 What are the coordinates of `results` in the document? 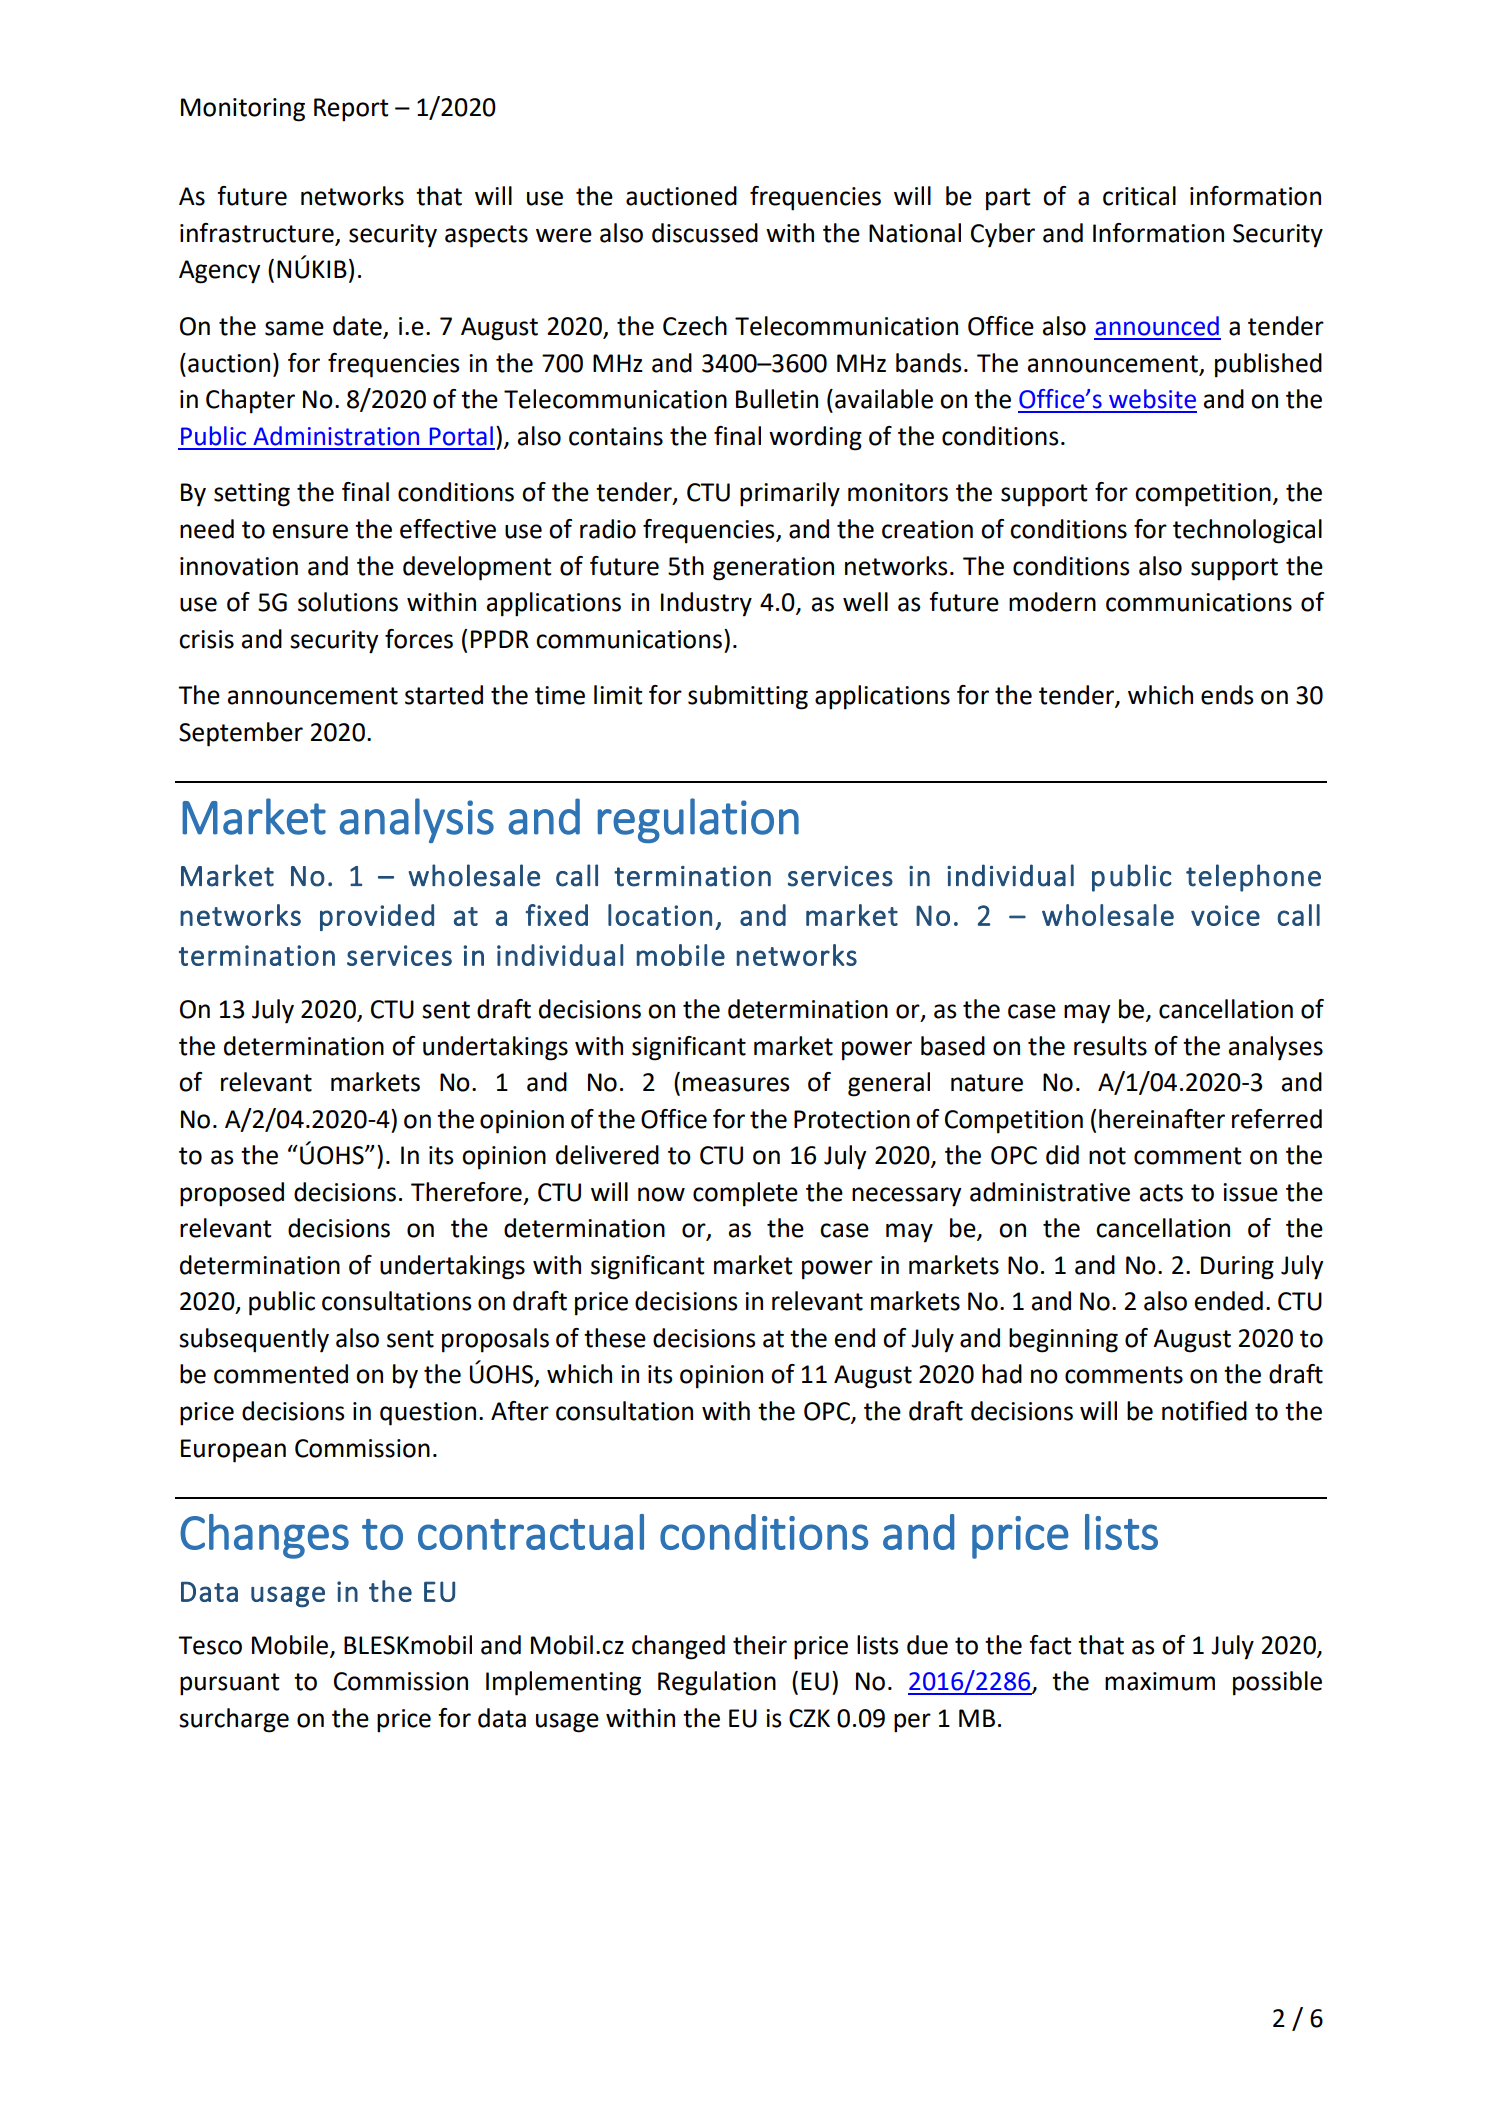 It's located at (1110, 1046).
